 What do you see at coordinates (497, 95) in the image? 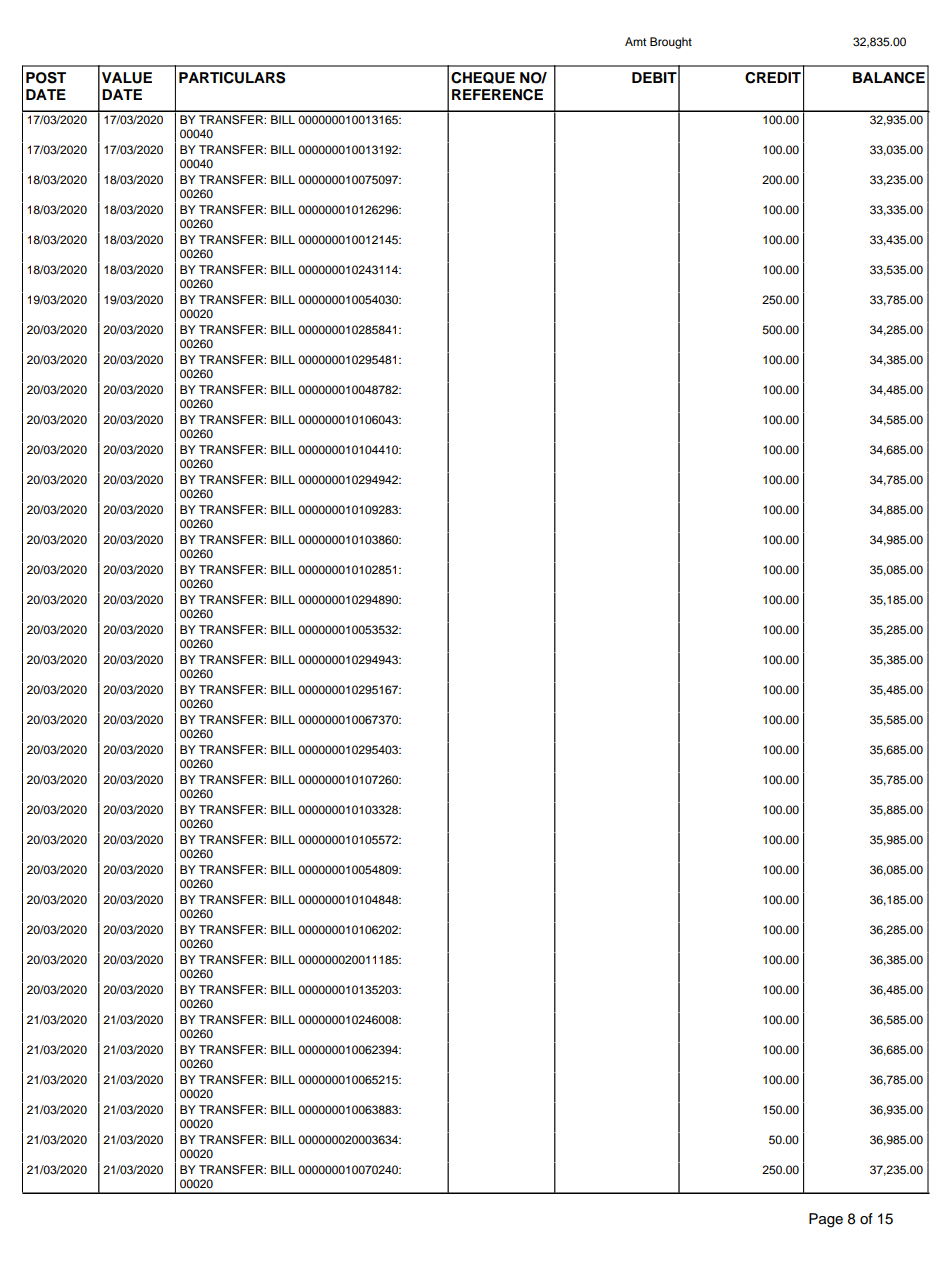
I see `REFERENCE` at bounding box center [497, 95].
